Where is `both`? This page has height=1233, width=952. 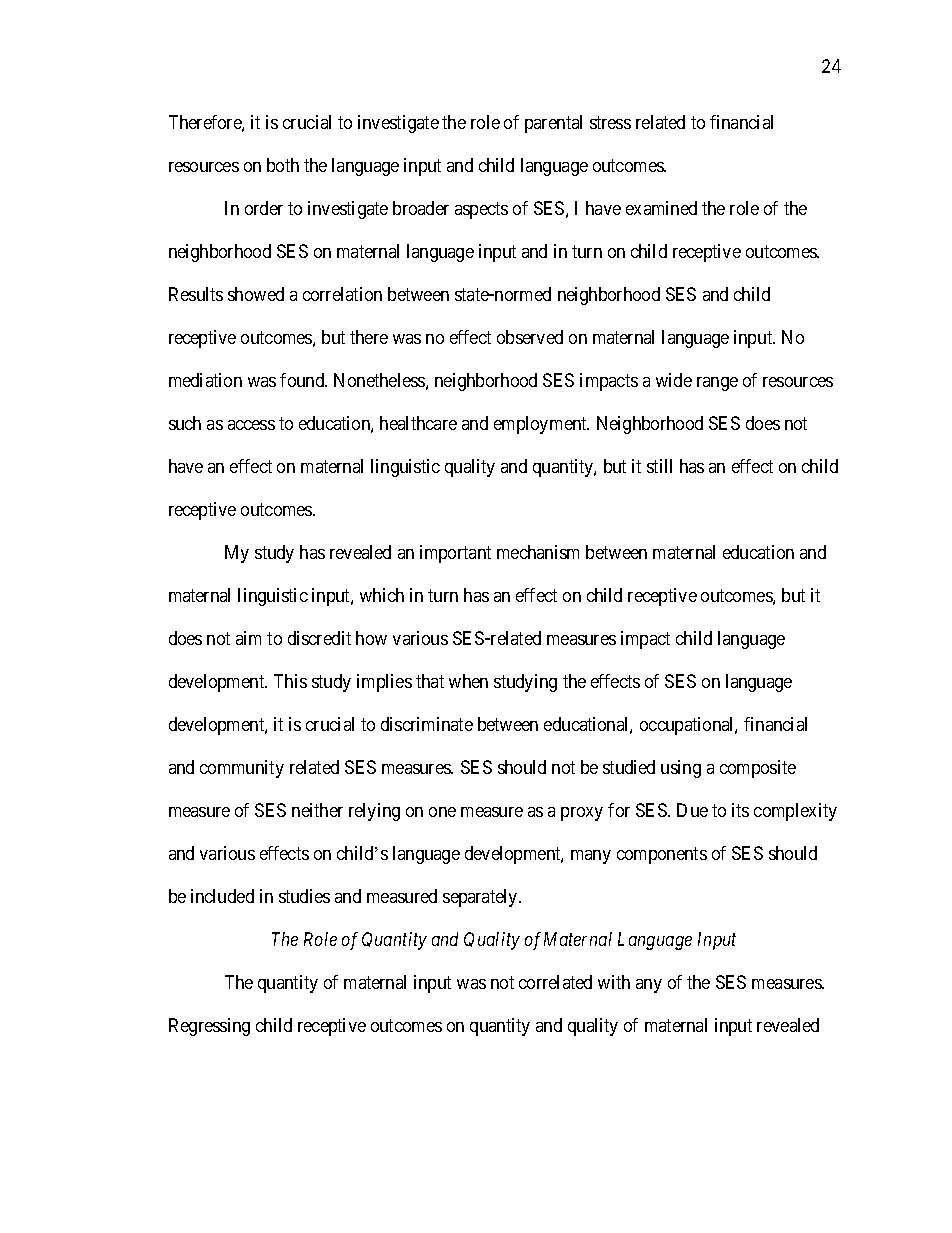 both is located at coordinates (283, 165).
